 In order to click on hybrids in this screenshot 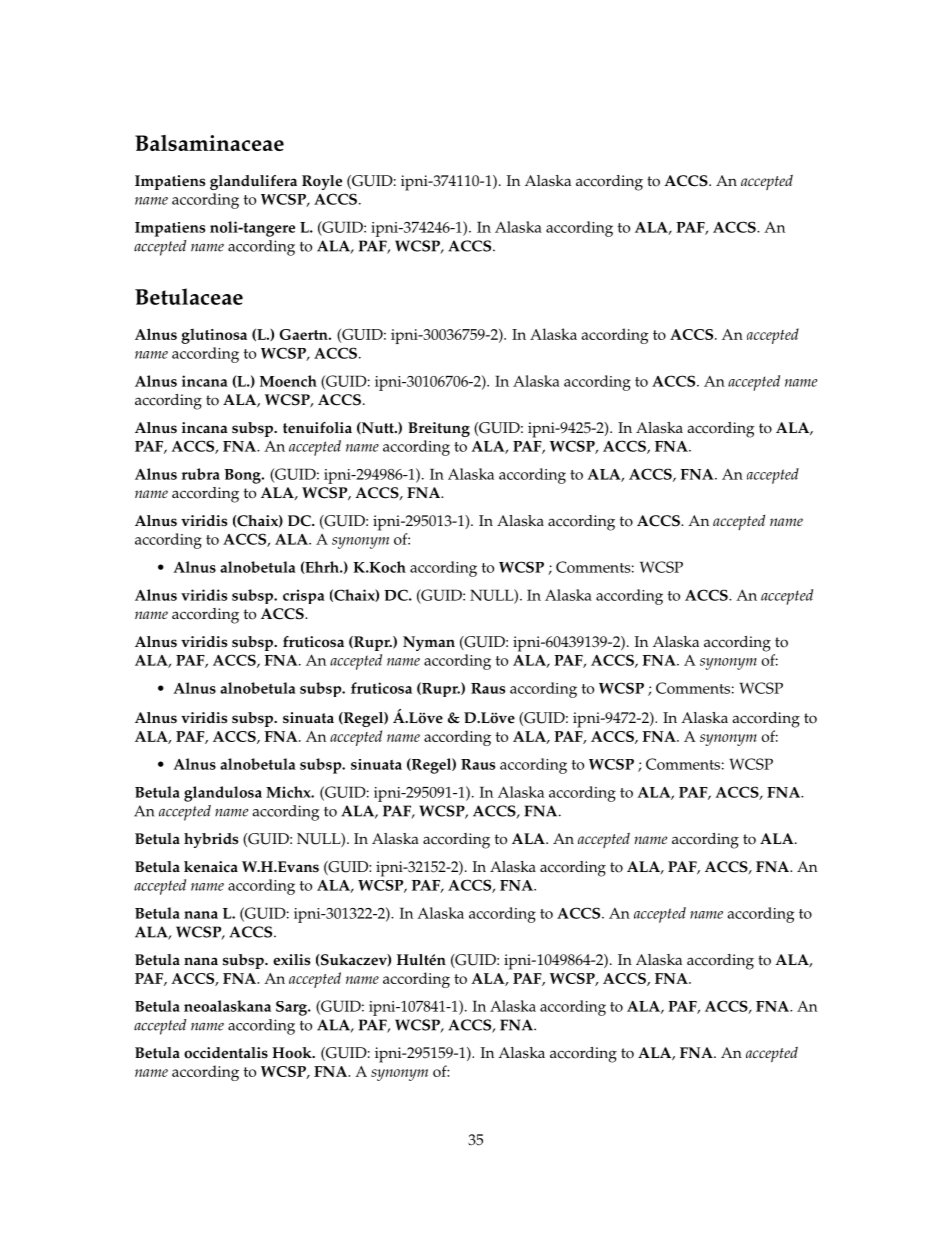, I will do `click(211, 840)`.
